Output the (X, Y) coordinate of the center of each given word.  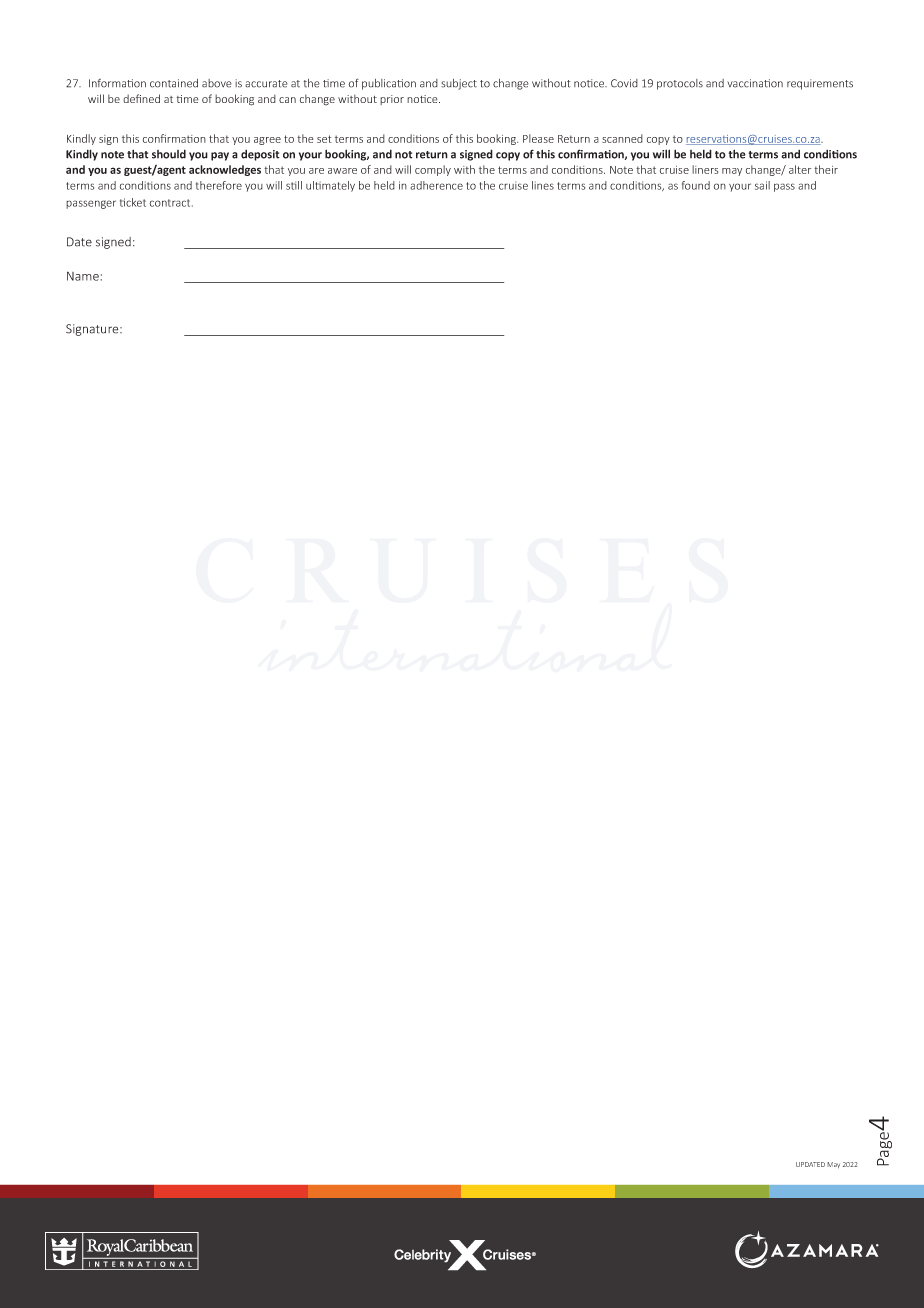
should (169, 154)
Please (538, 138)
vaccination (755, 83)
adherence (436, 185)
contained (174, 83)
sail (762, 185)
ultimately (330, 186)
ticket (133, 202)
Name (83, 276)
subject (459, 84)
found (696, 185)
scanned (622, 138)
